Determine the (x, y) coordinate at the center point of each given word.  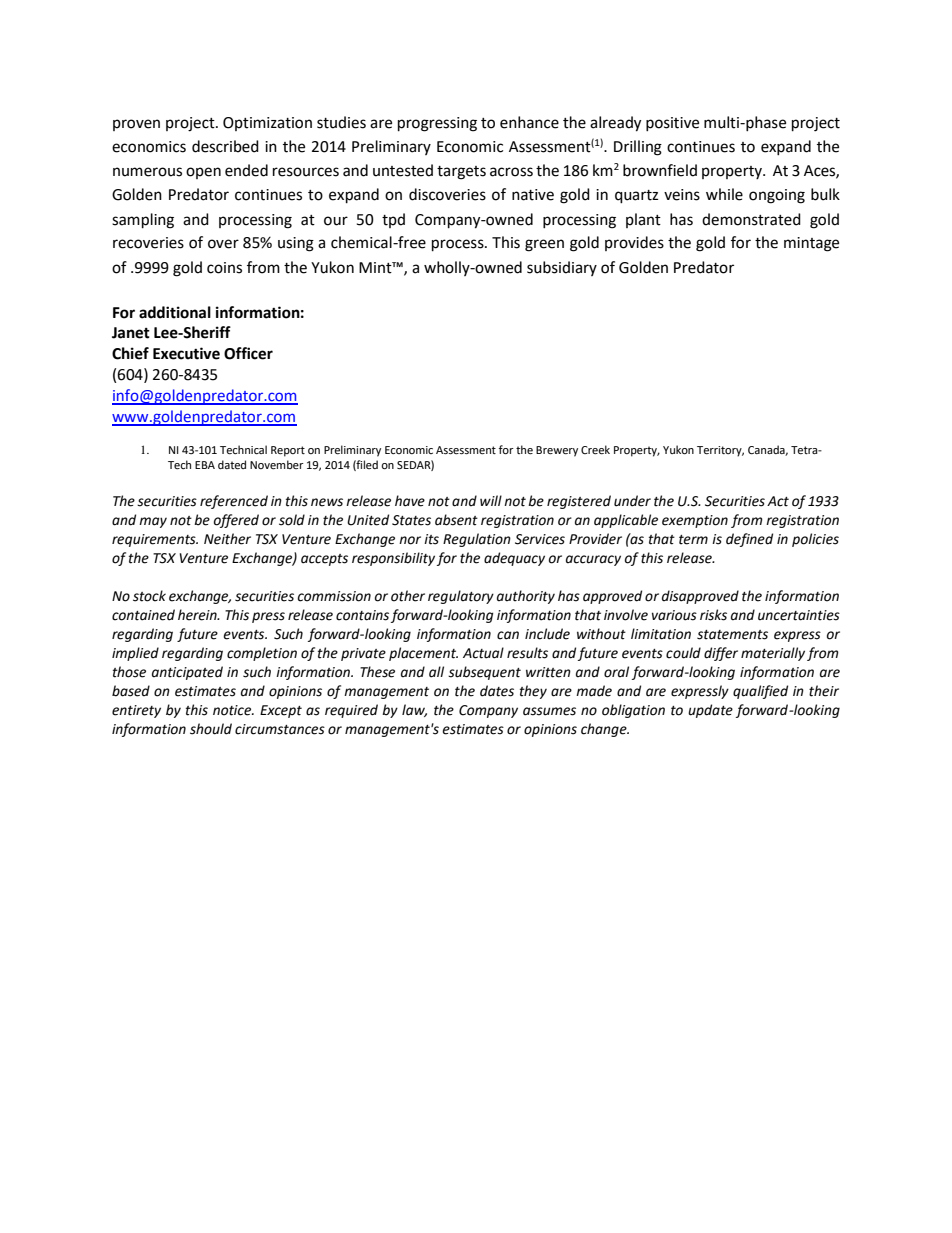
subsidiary (562, 268)
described (225, 146)
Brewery (557, 451)
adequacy (514, 559)
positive (672, 124)
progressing (437, 124)
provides (634, 243)
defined (749, 540)
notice (233, 710)
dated (232, 465)
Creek (595, 450)
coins (224, 268)
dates (497, 691)
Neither (227, 539)
